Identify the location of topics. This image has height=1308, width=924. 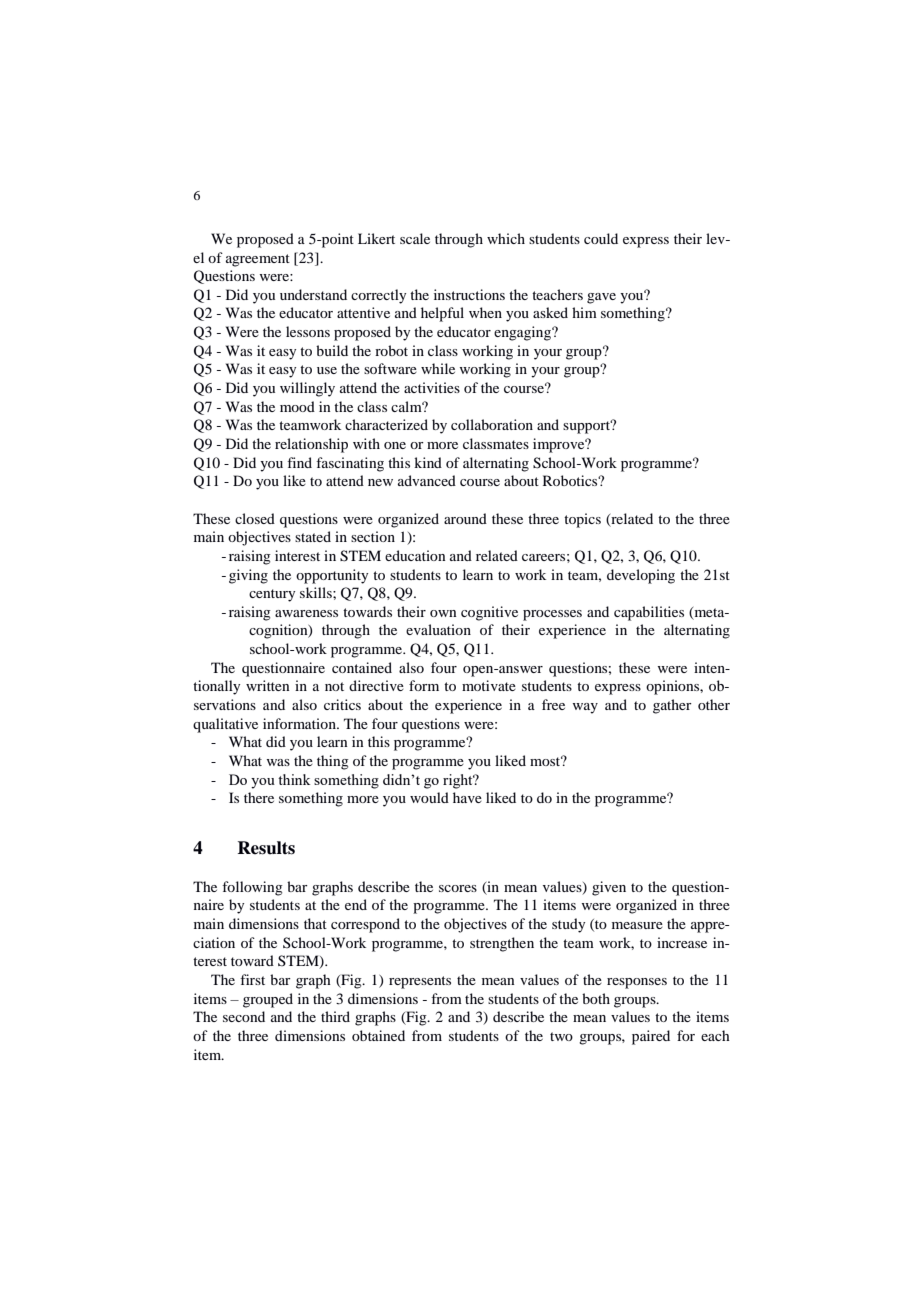
(582, 520).
